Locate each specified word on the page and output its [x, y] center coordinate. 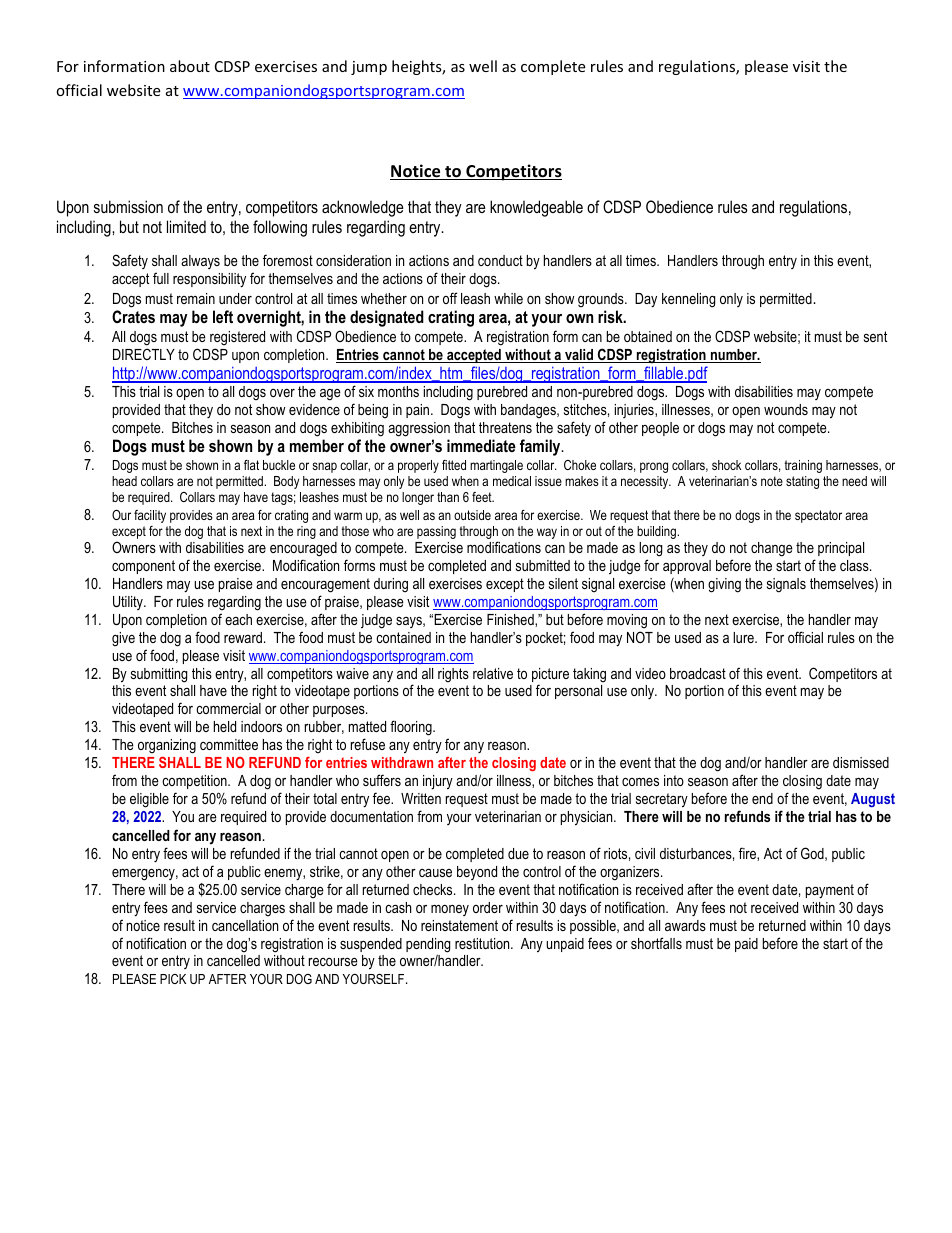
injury [438, 782]
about [190, 66]
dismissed [861, 762]
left [223, 316]
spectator [818, 516]
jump [369, 68]
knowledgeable [536, 208]
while [508, 298]
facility [150, 516]
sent [875, 336]
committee [229, 744]
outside [472, 515]
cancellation [245, 925]
